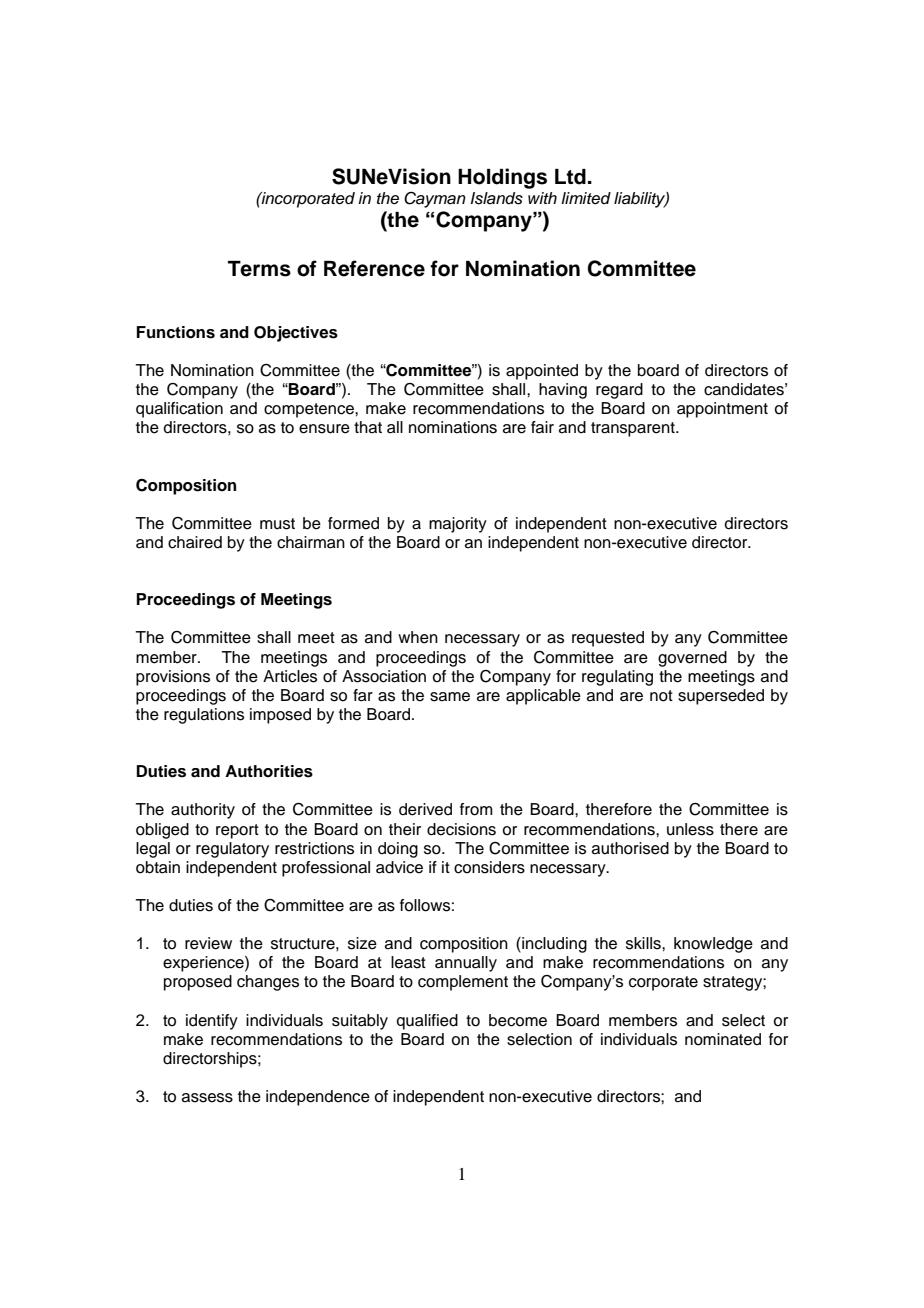 The image size is (924, 1308). I want to click on assess, so click(207, 1098).
